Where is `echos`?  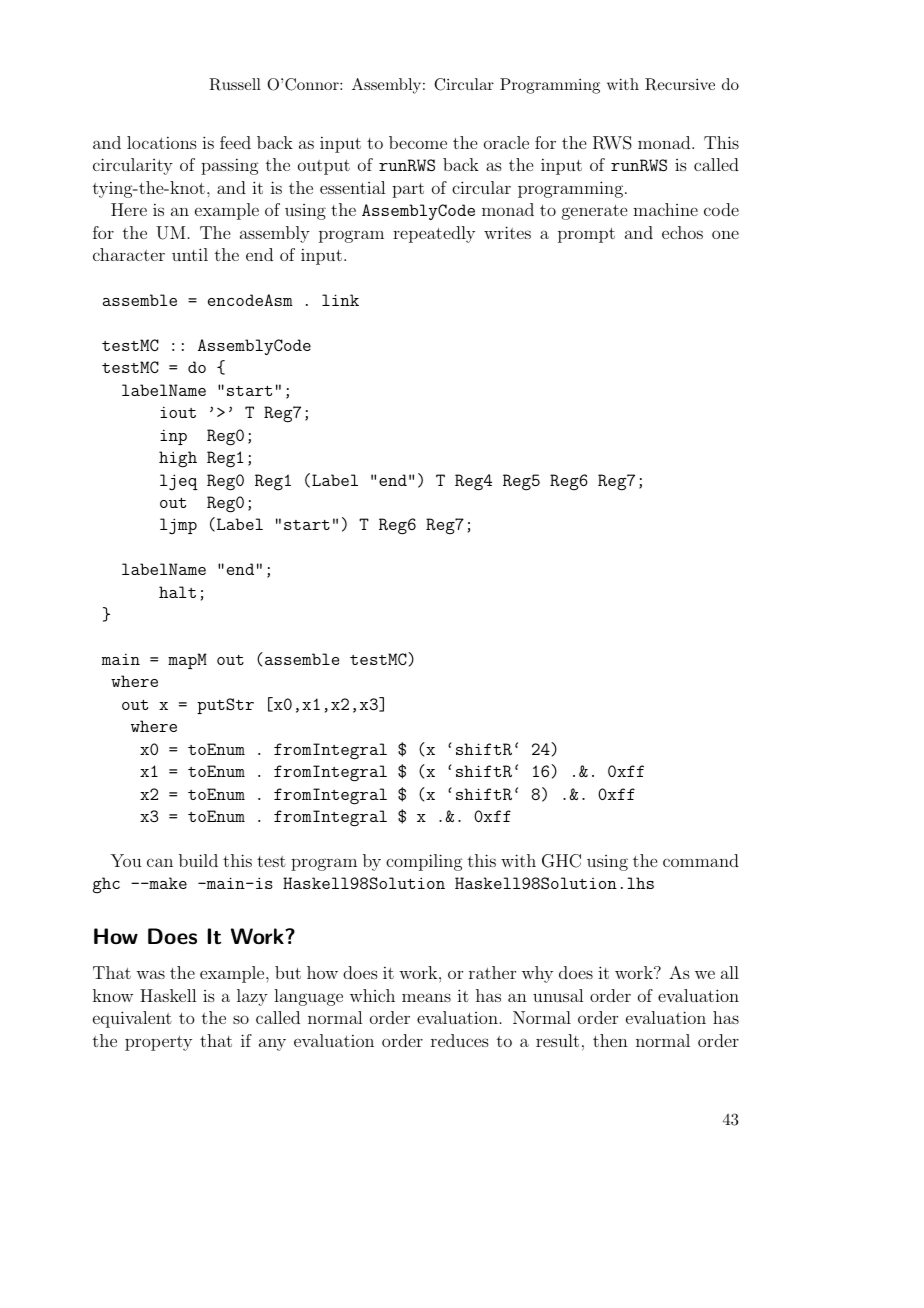
echos is located at coordinates (682, 232).
